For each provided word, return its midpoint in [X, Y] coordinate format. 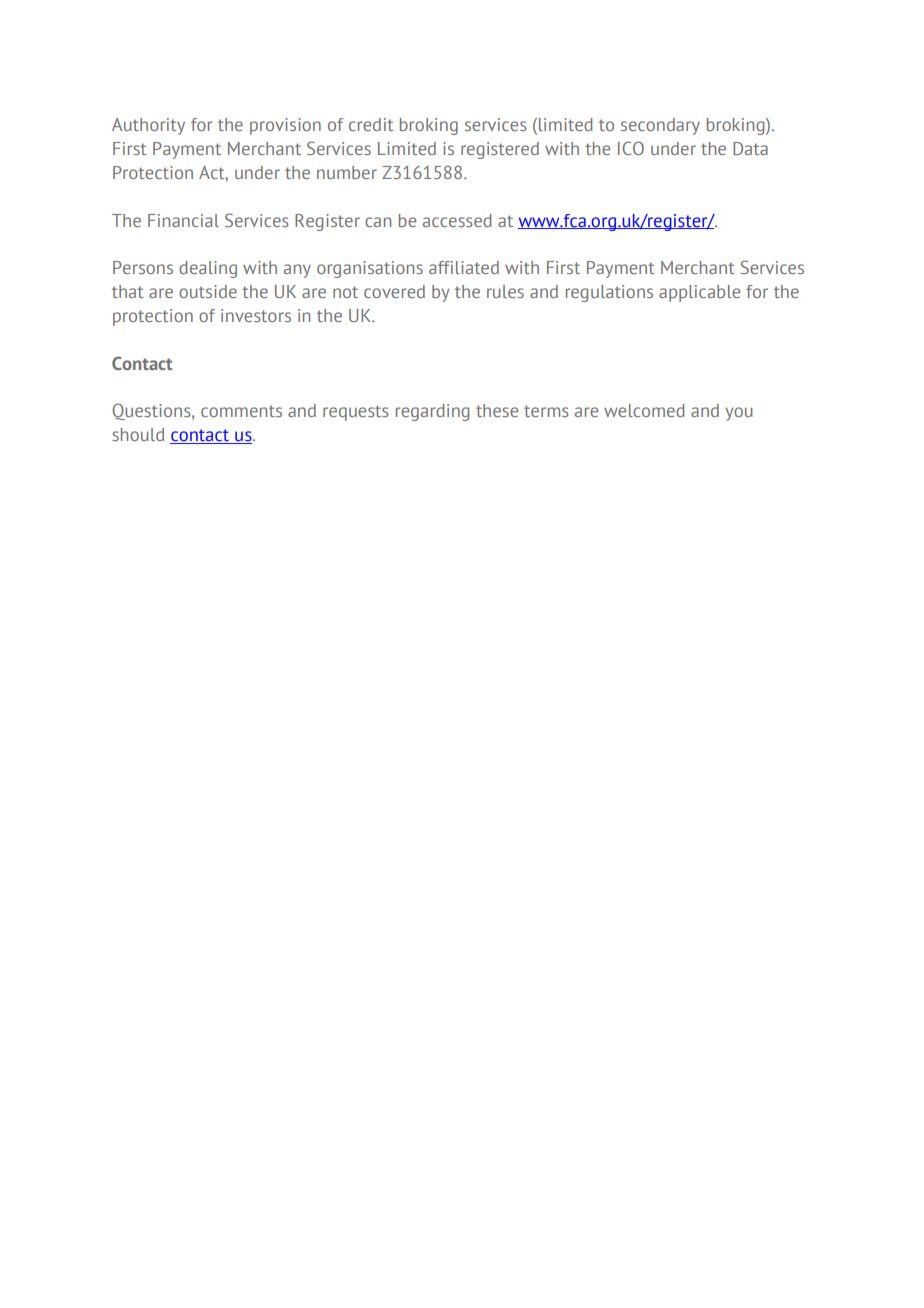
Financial [183, 220]
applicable [699, 293]
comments [241, 411]
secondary [660, 126]
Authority [148, 126]
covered [394, 291]
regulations [609, 293]
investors [256, 315]
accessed [457, 220]
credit [371, 124]
